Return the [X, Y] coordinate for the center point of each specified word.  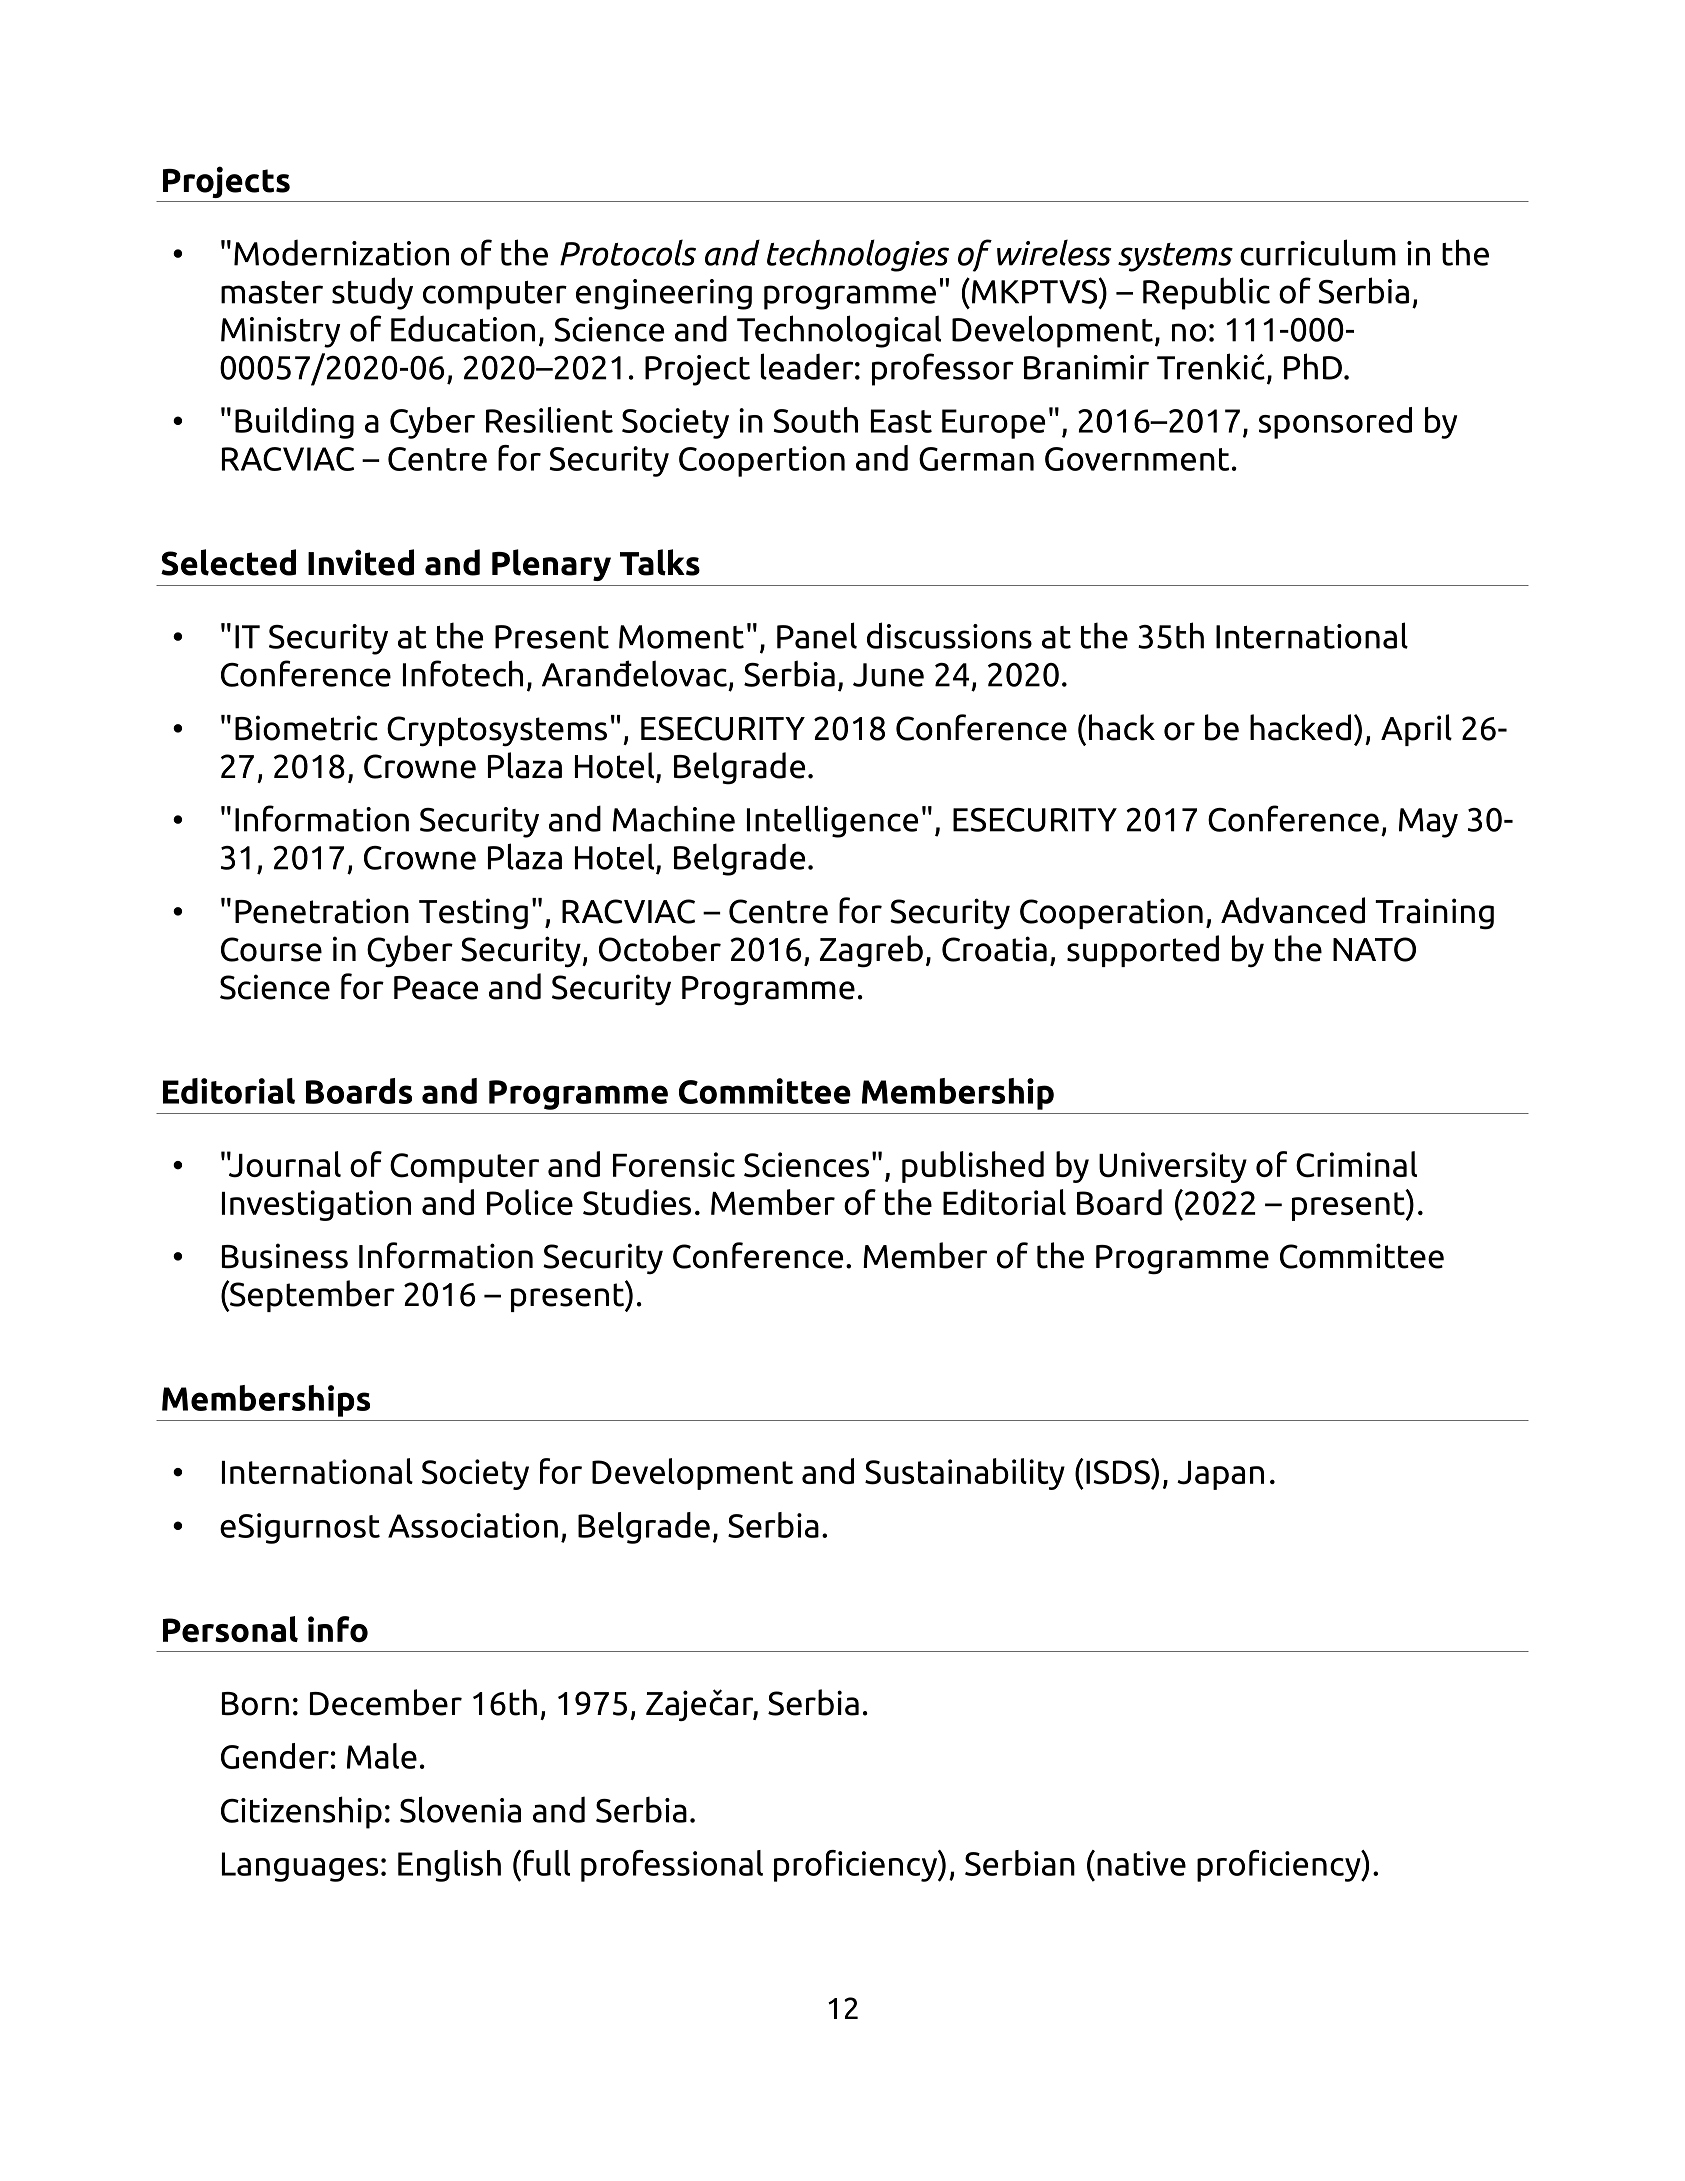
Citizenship [301, 1812]
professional [672, 1866]
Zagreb [871, 951]
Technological [839, 331]
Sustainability [965, 1474]
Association [473, 1525]
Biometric [306, 728]
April [1416, 730]
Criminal [1356, 1164]
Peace [436, 988]
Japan [1220, 1475]
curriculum [1318, 252]
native [1141, 1863]
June [888, 675]
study [372, 293]
